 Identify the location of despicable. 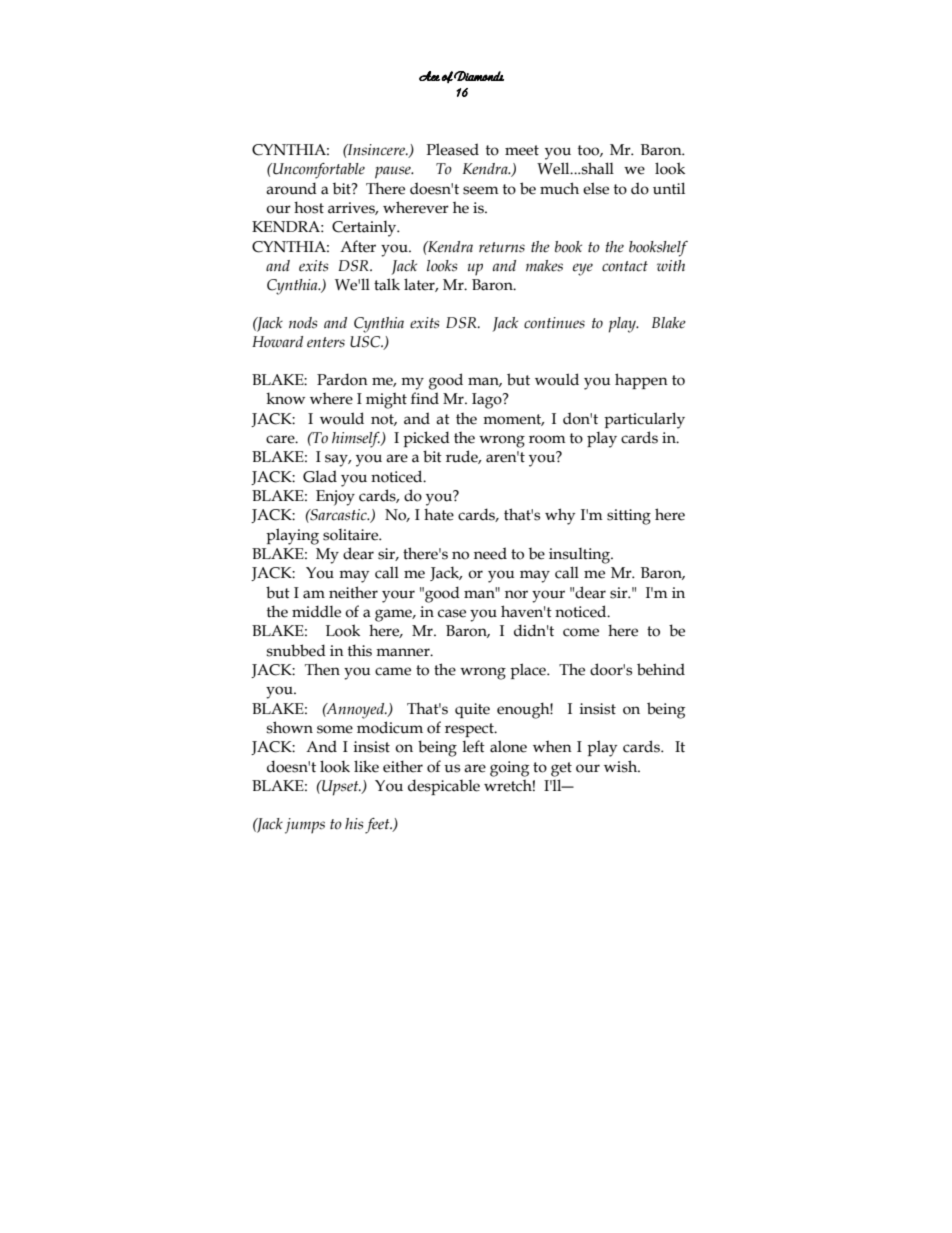
(444, 787).
